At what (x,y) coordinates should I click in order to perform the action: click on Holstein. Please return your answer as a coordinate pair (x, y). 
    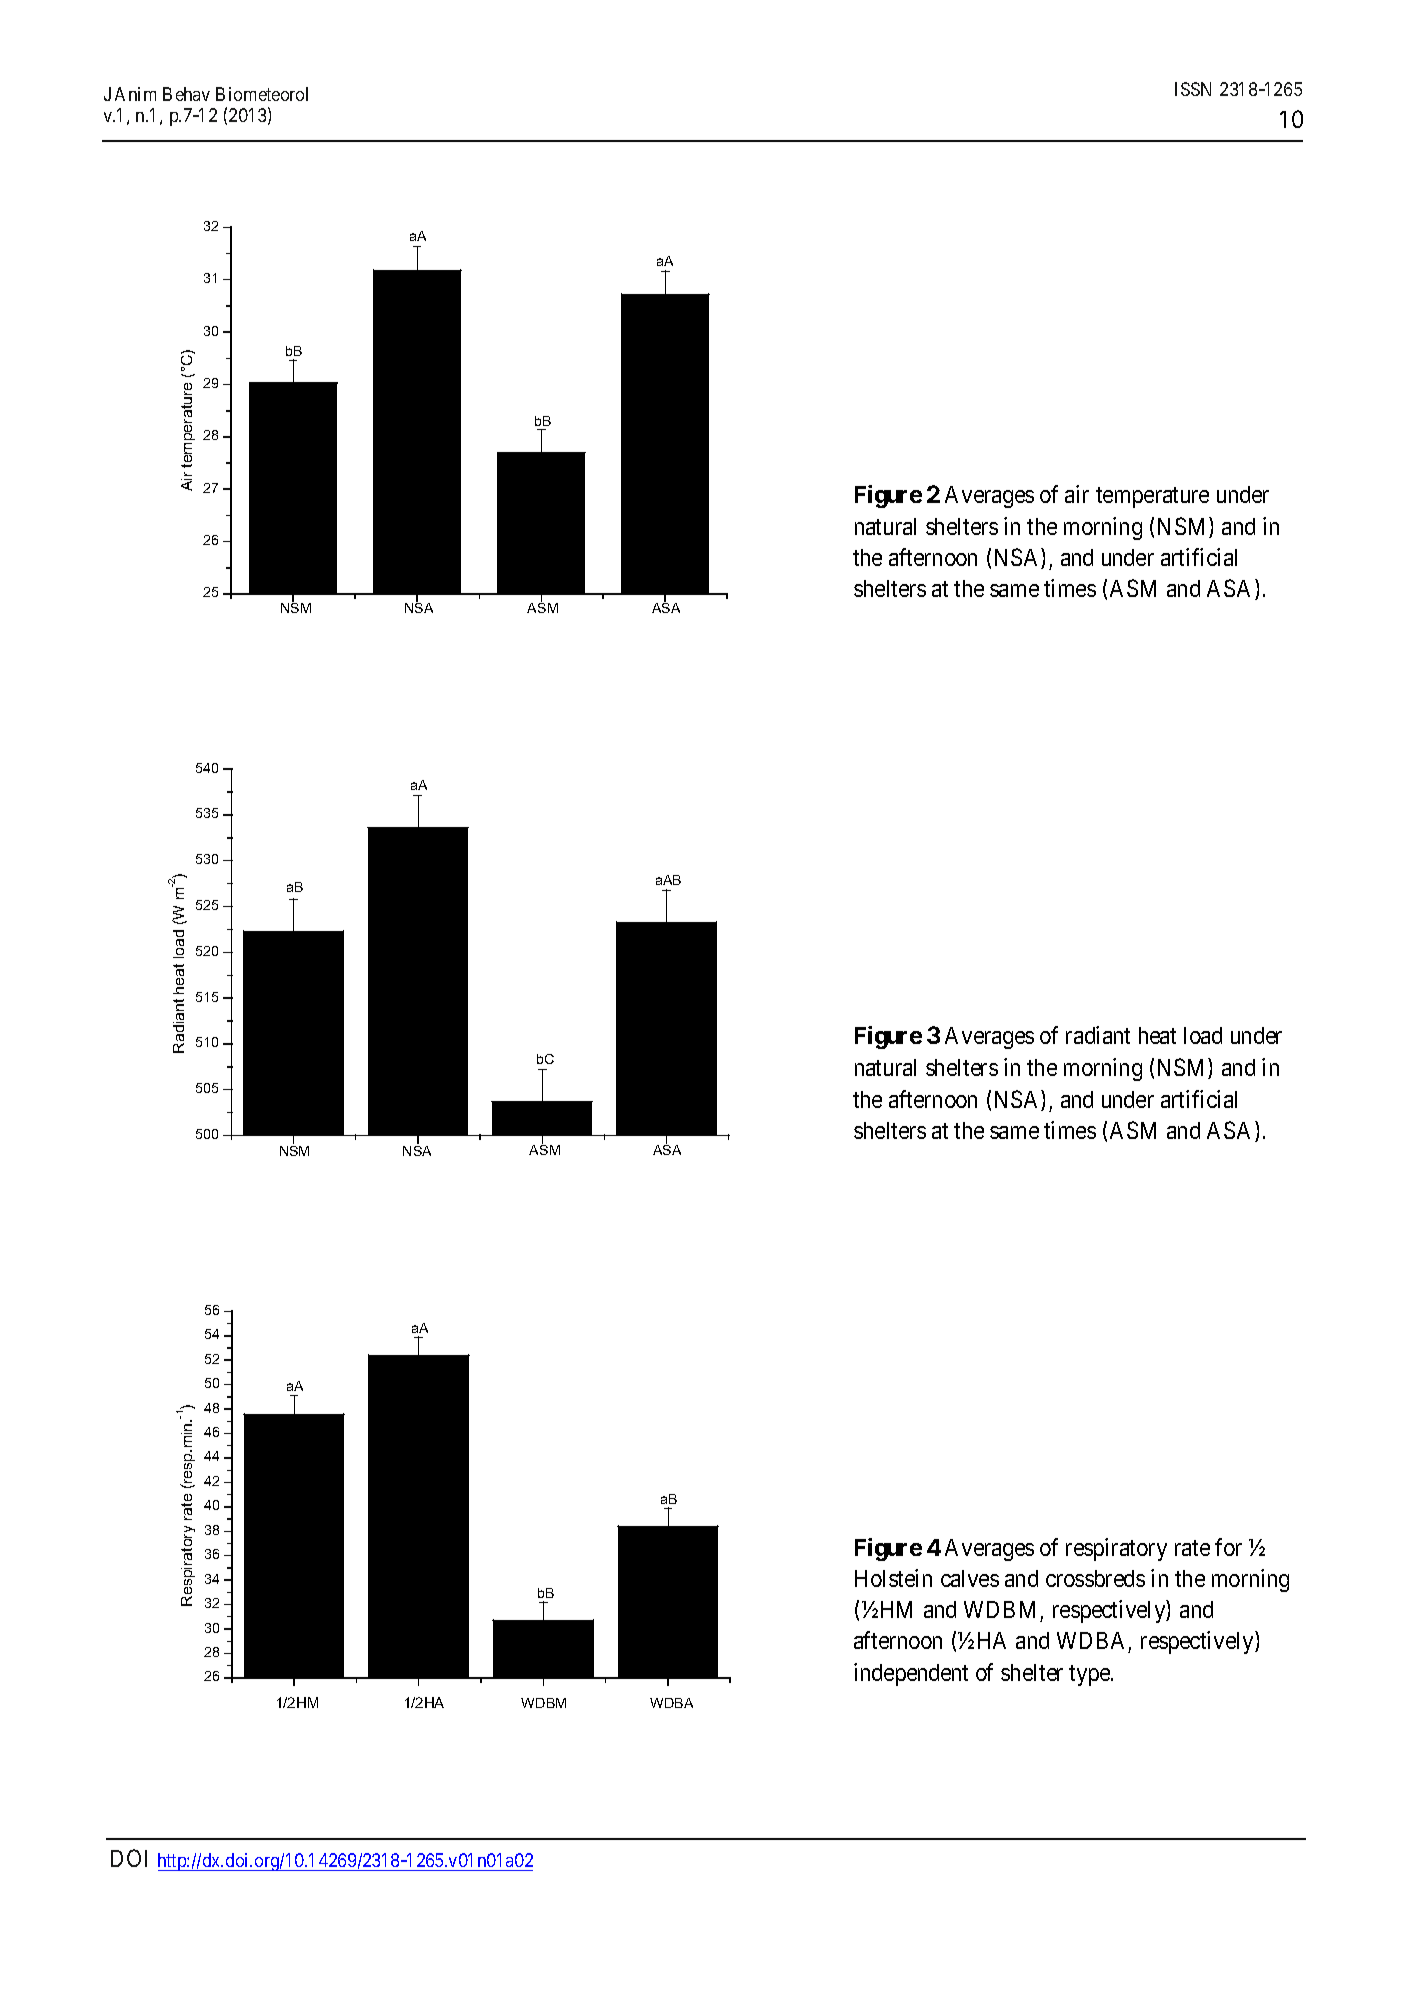
    Looking at the image, I should click on (893, 1578).
